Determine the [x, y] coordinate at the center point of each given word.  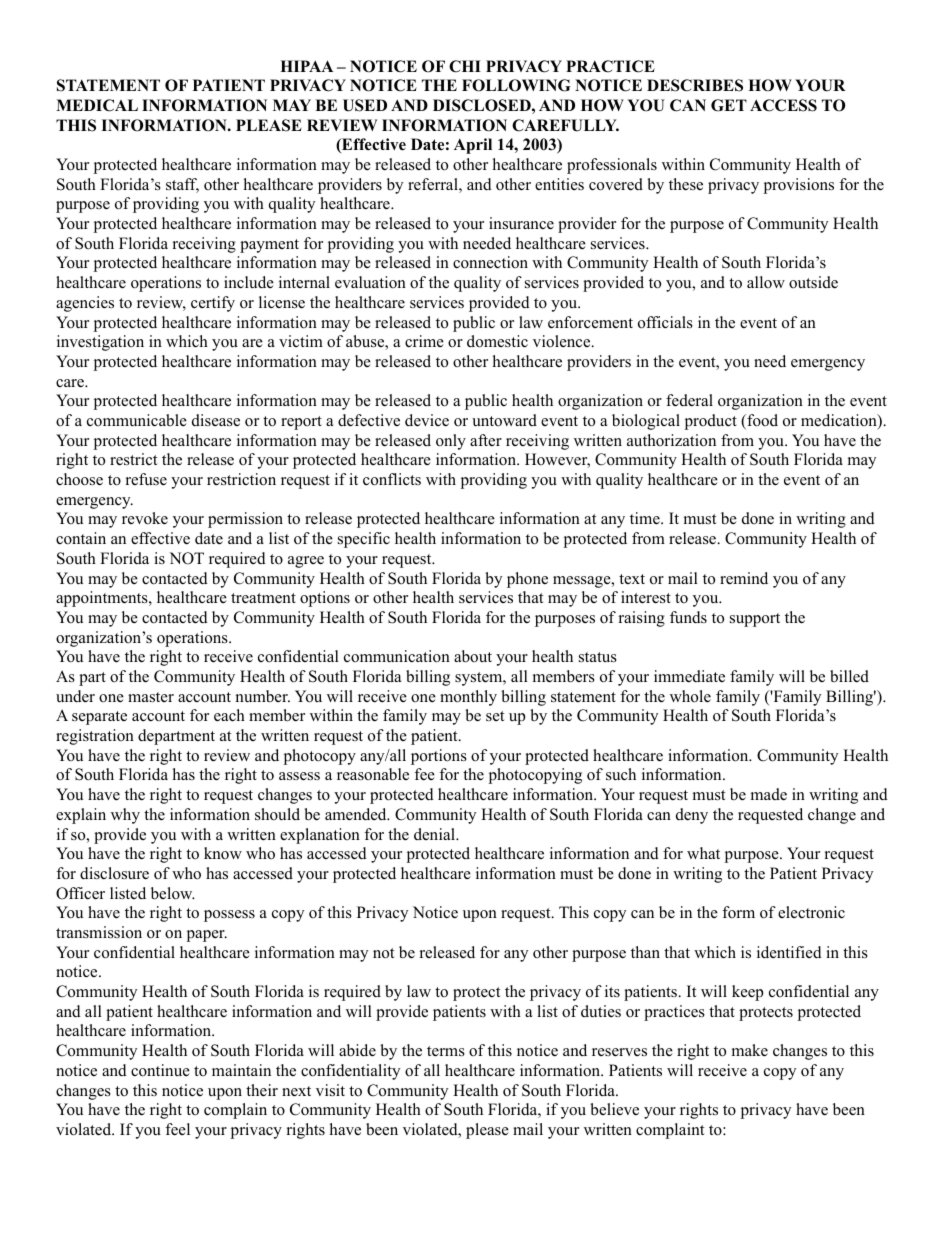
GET [729, 105]
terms [446, 1051]
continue [160, 1070]
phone [527, 580]
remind [744, 578]
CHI [465, 66]
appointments [103, 599]
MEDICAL [97, 105]
